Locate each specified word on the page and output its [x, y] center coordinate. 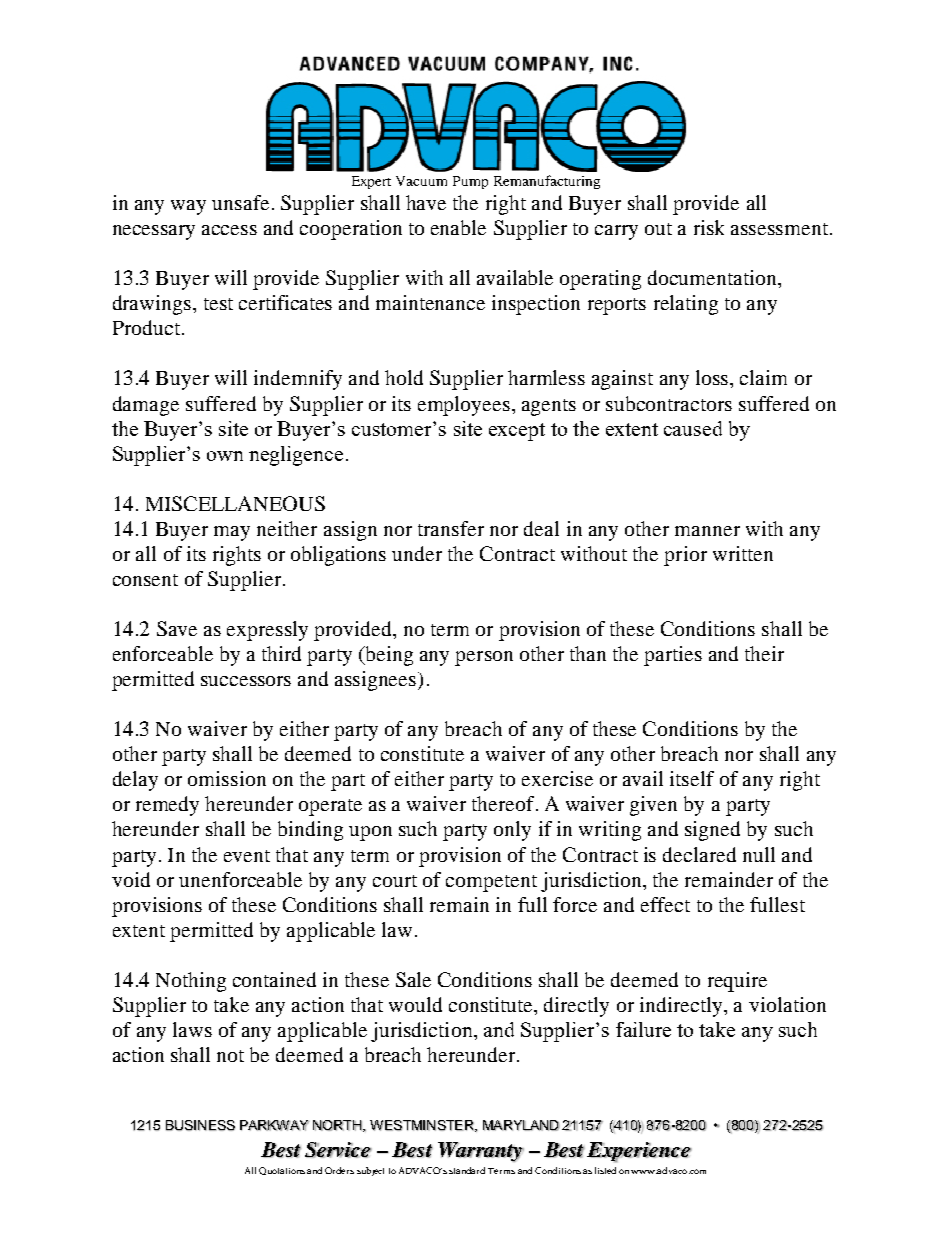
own [225, 456]
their [764, 653]
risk [709, 227]
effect [665, 904]
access [229, 230]
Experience [639, 1152]
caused [693, 428]
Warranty [481, 1152]
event [247, 856]
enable [458, 227]
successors [246, 681]
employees [465, 406]
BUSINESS [200, 1125]
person [484, 658]
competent [491, 883]
